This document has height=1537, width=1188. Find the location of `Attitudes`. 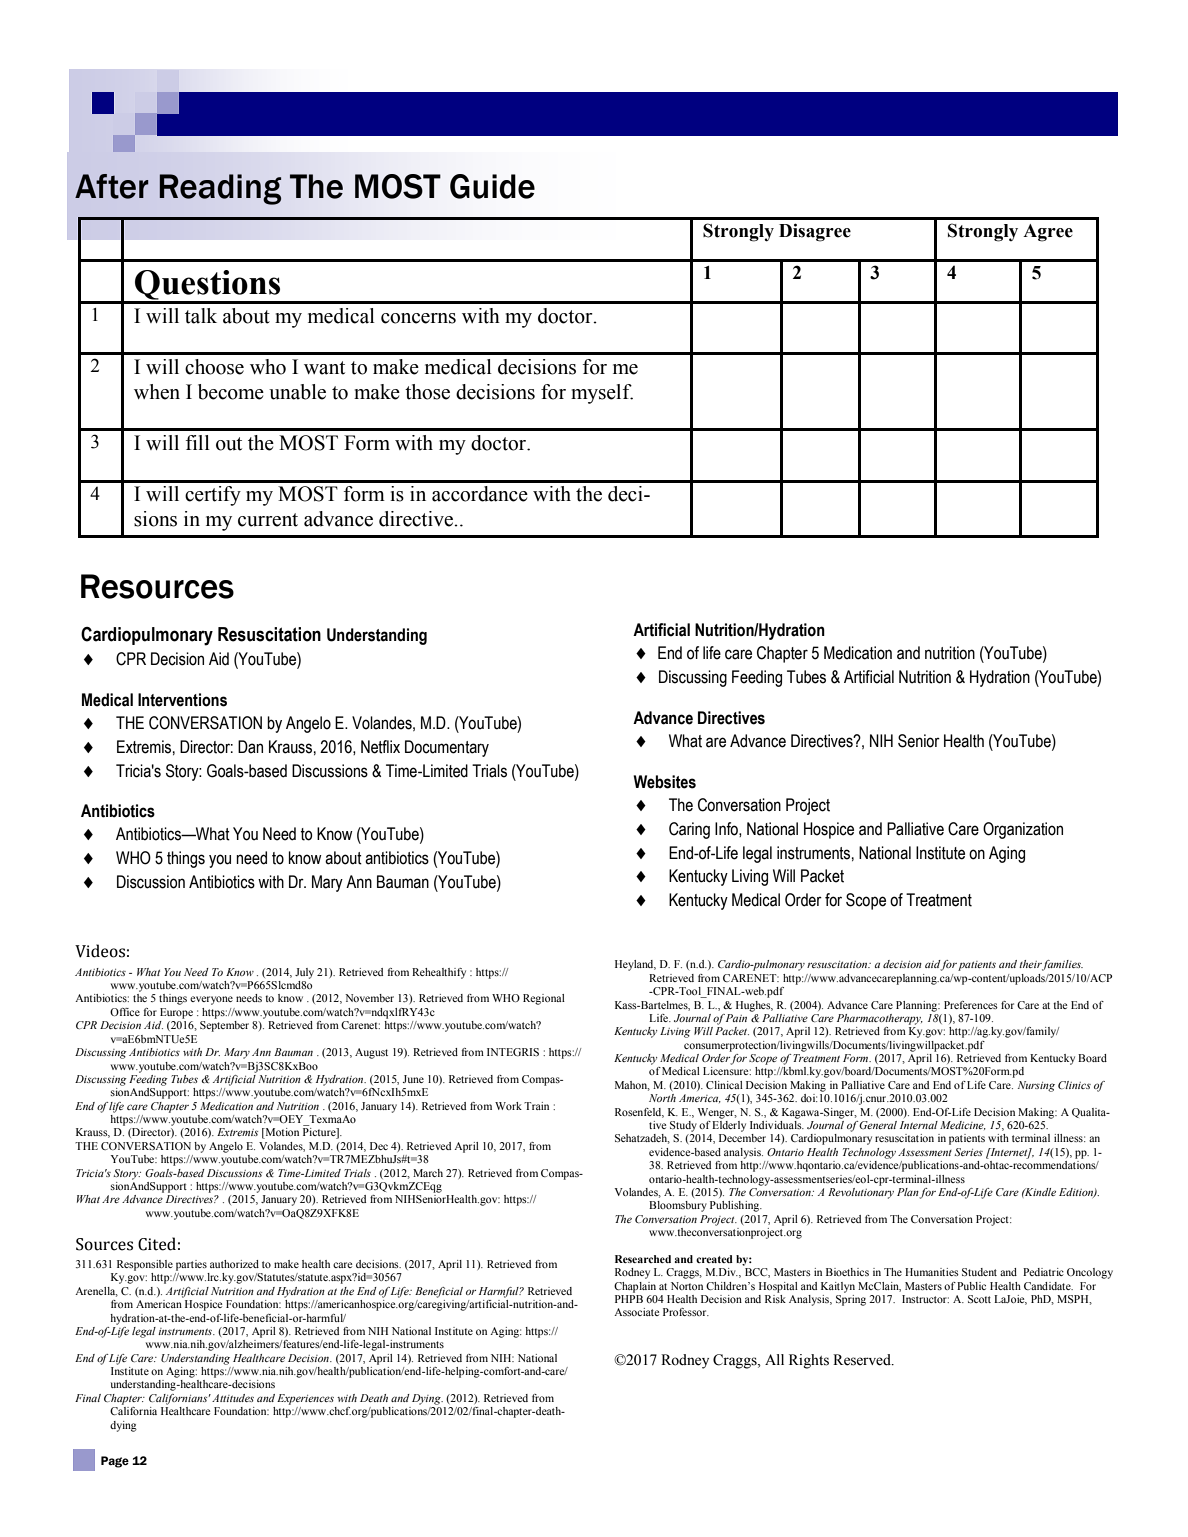

Attitudes is located at coordinates (233, 1398).
